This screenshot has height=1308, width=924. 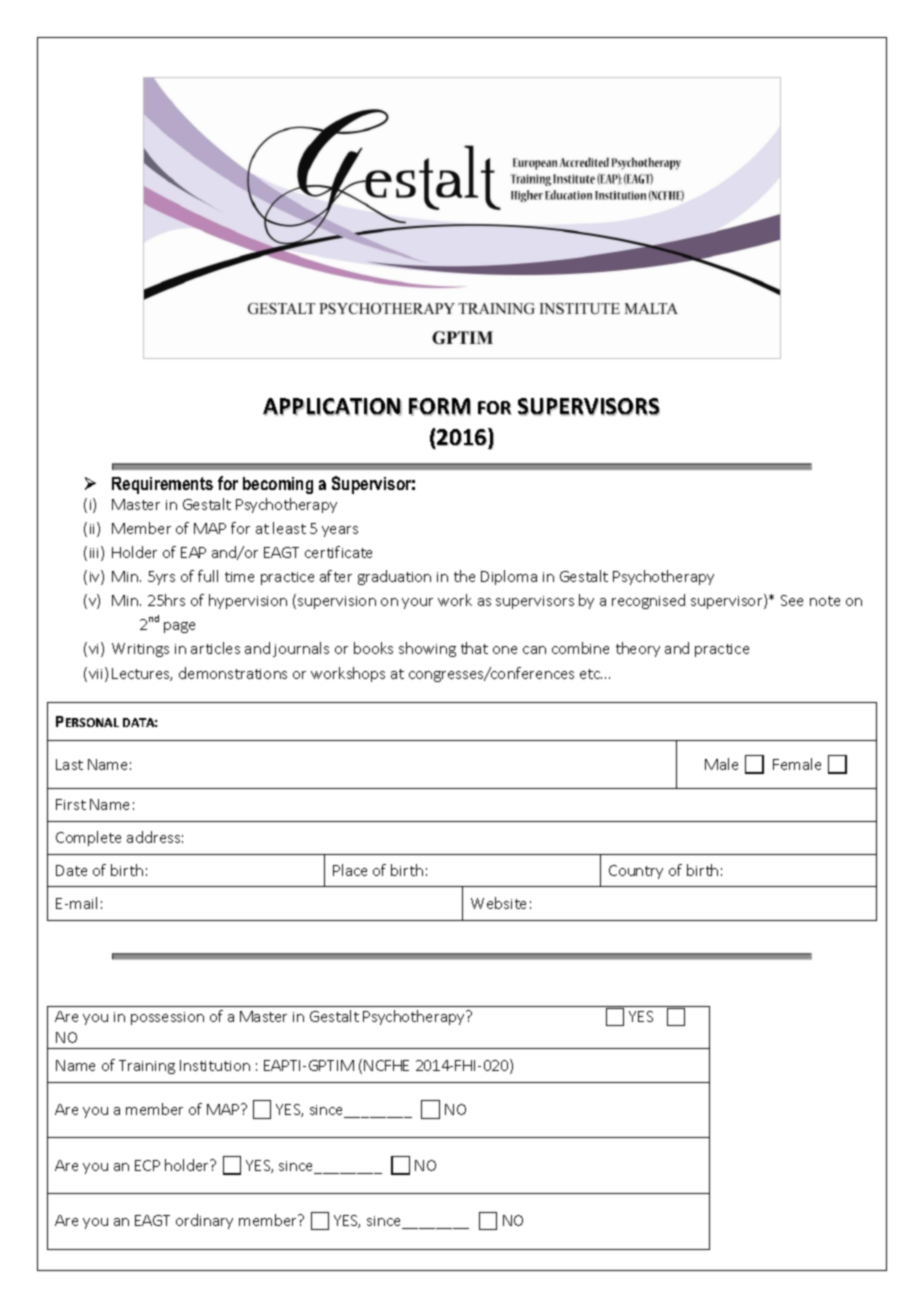 I want to click on Complete, so click(x=88, y=838).
